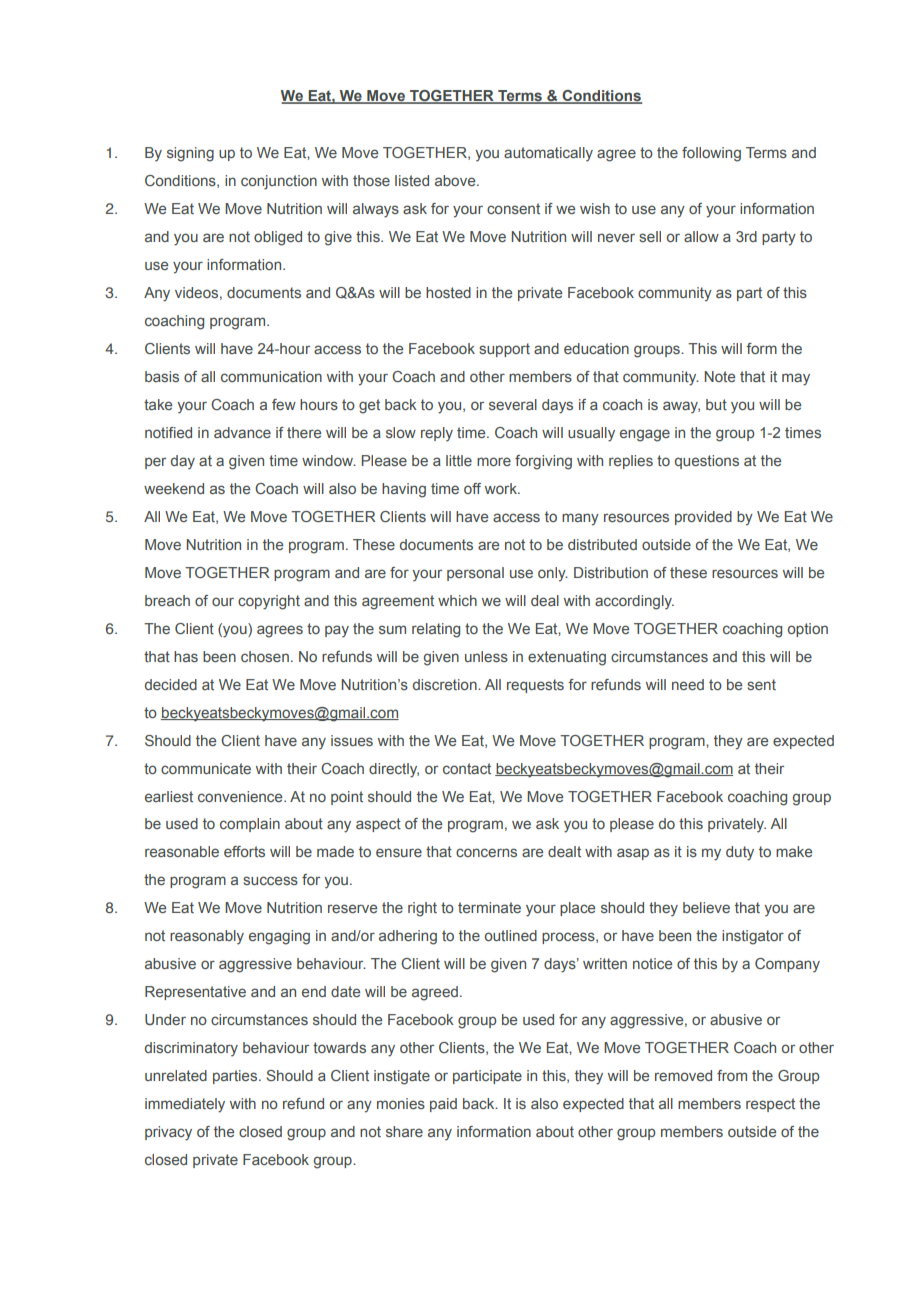 The image size is (924, 1308). Describe the element at coordinates (456, 180) in the screenshot. I see `above` at that location.
